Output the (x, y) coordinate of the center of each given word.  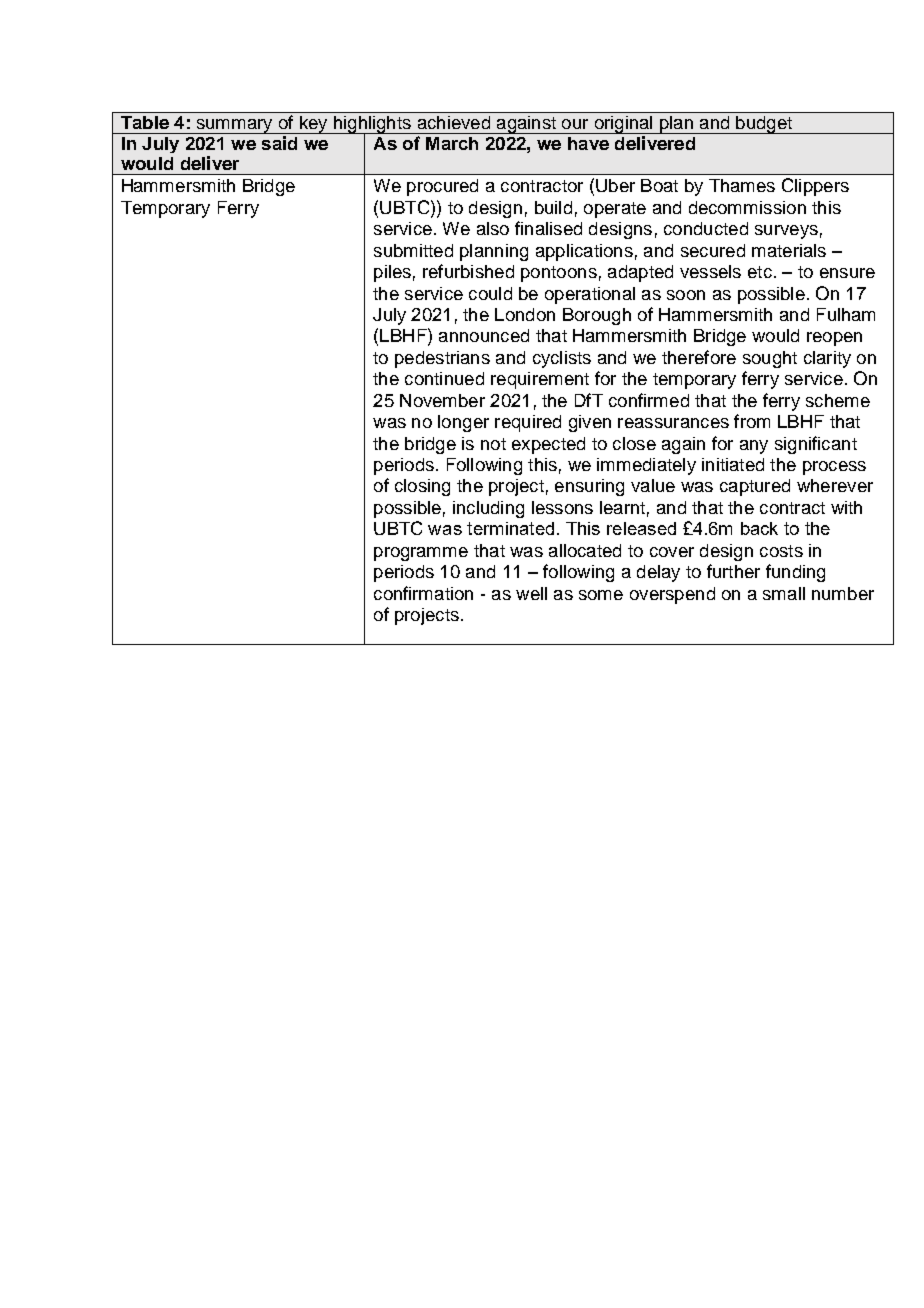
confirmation (423, 593)
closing (422, 487)
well (531, 593)
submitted (413, 250)
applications (584, 252)
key (313, 125)
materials (789, 250)
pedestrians (442, 359)
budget (764, 125)
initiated (733, 464)
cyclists (562, 359)
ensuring (589, 487)
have (588, 143)
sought (770, 359)
